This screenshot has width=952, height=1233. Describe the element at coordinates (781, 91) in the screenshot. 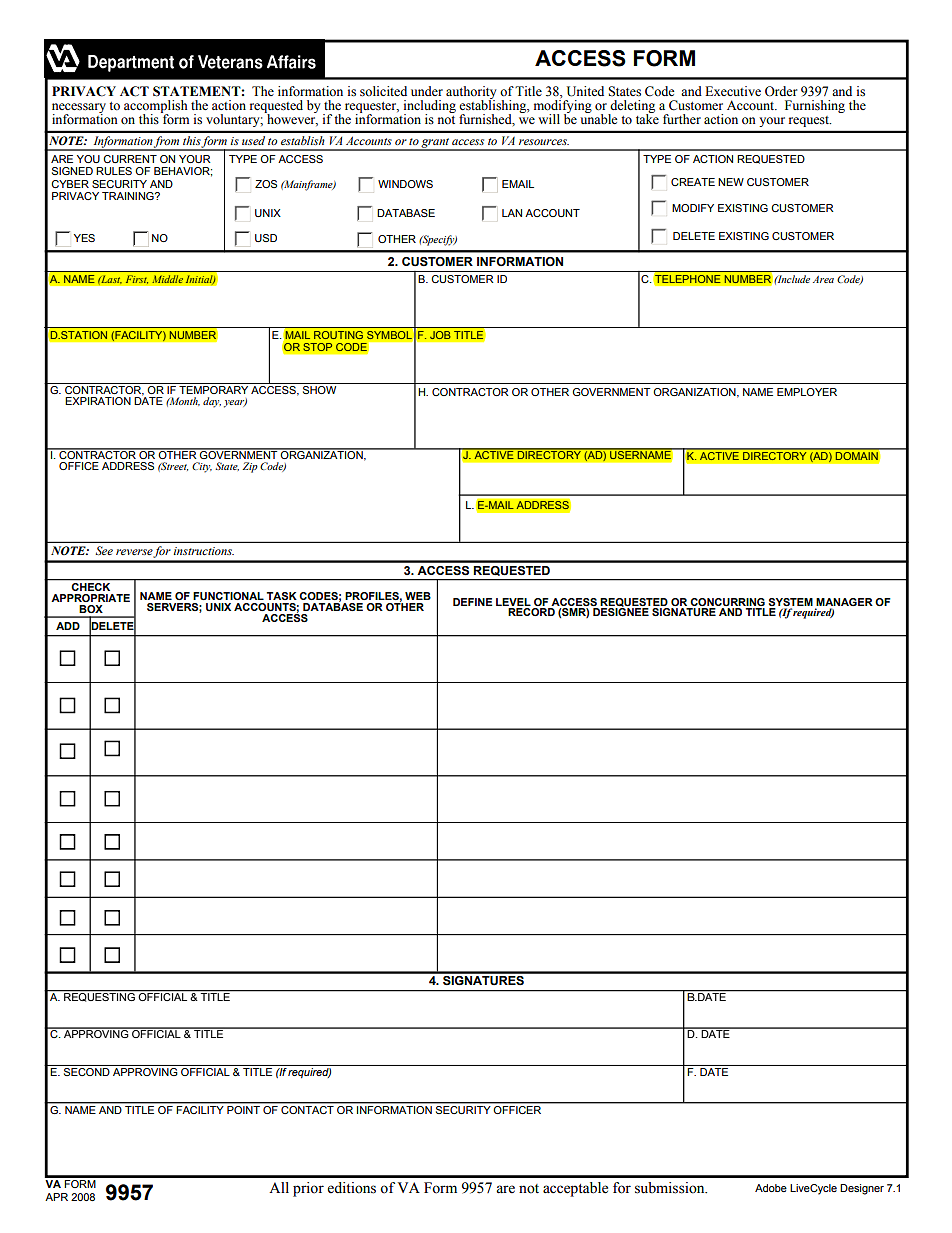

I see `Order` at that location.
